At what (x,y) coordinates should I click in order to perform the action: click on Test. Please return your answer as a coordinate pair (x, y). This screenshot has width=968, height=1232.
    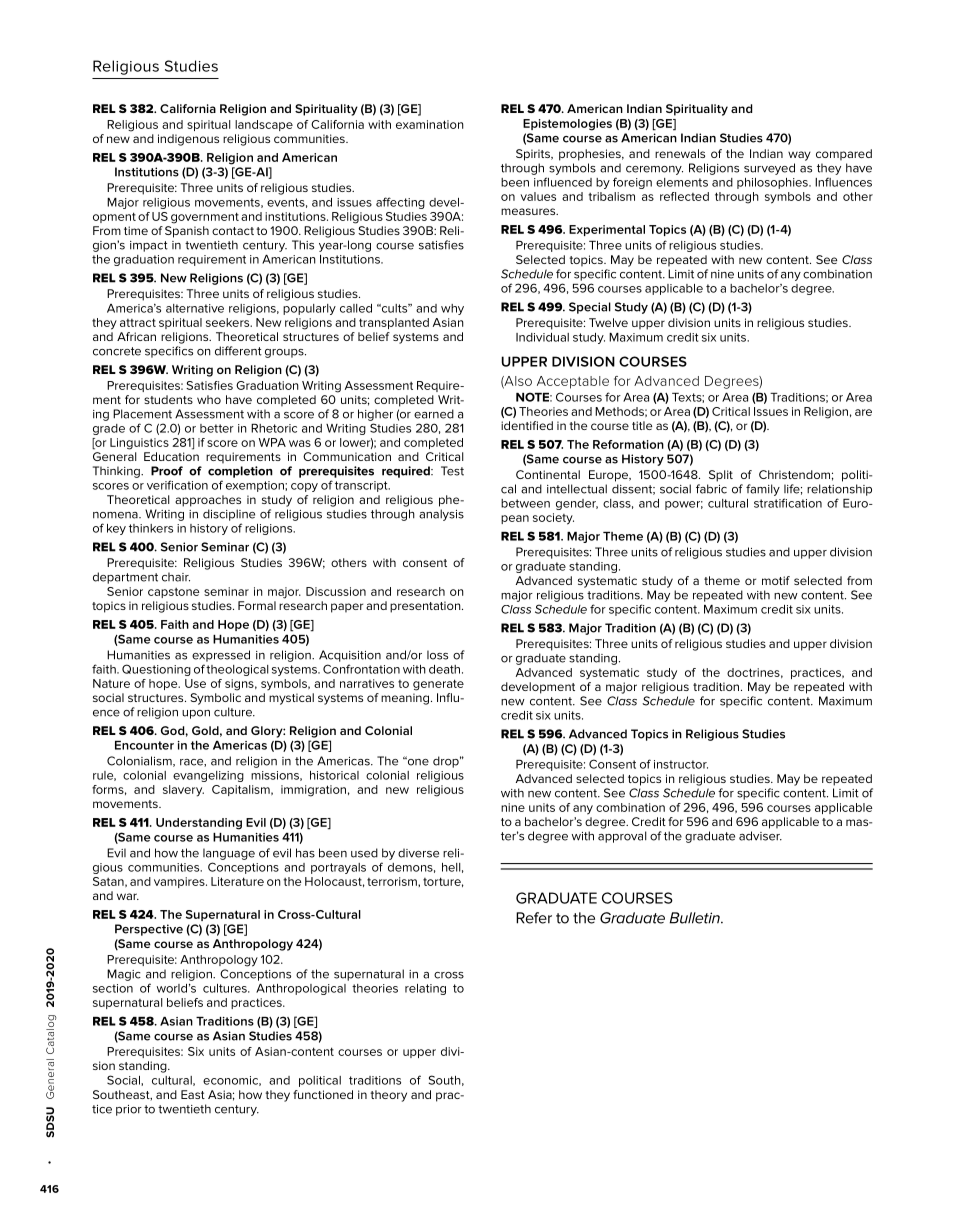
    Looking at the image, I should click on (452, 471).
